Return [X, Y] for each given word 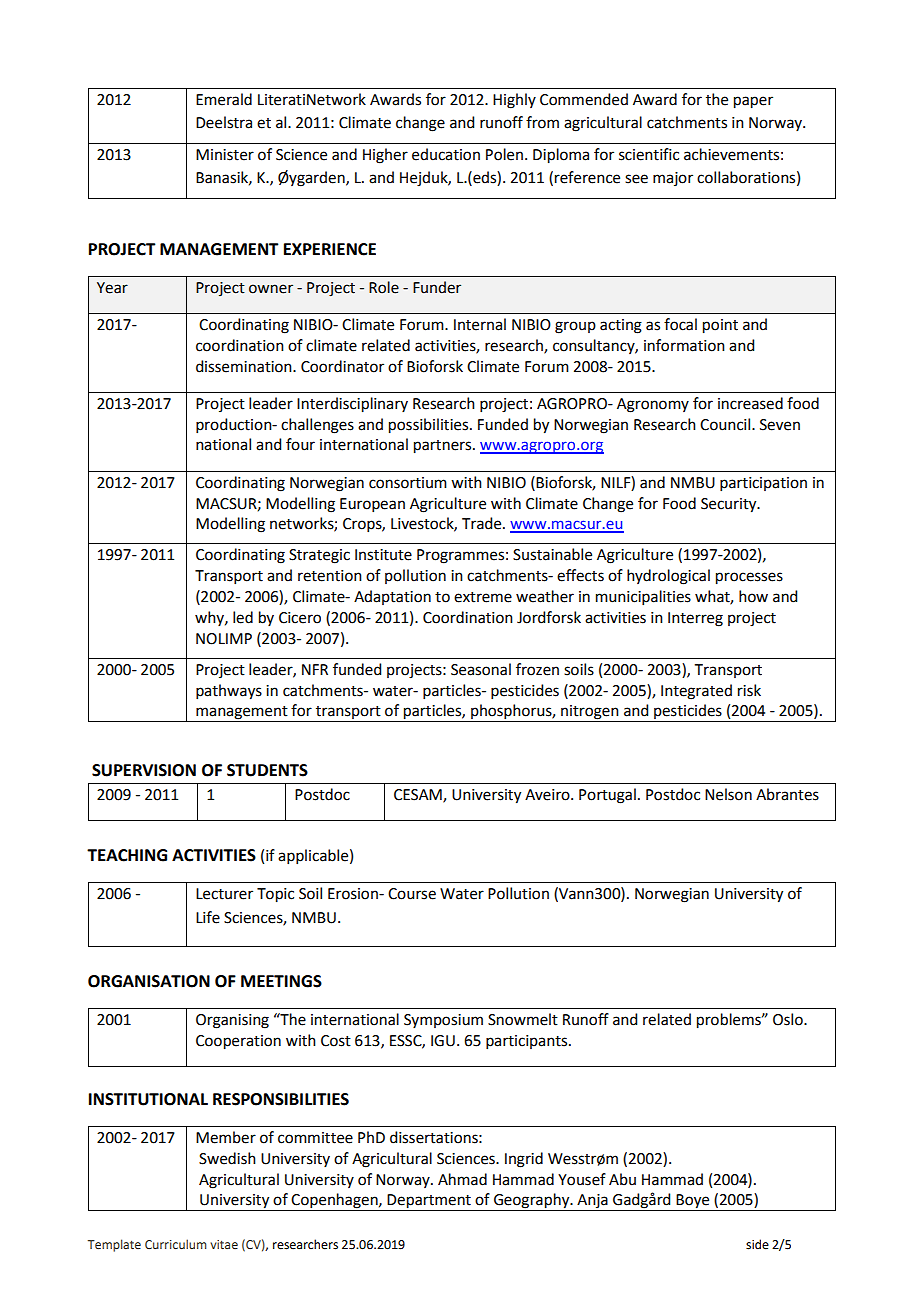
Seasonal [481, 669]
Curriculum [176, 1244]
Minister [225, 155]
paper [753, 102]
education [446, 154]
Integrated [696, 692]
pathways [229, 692]
